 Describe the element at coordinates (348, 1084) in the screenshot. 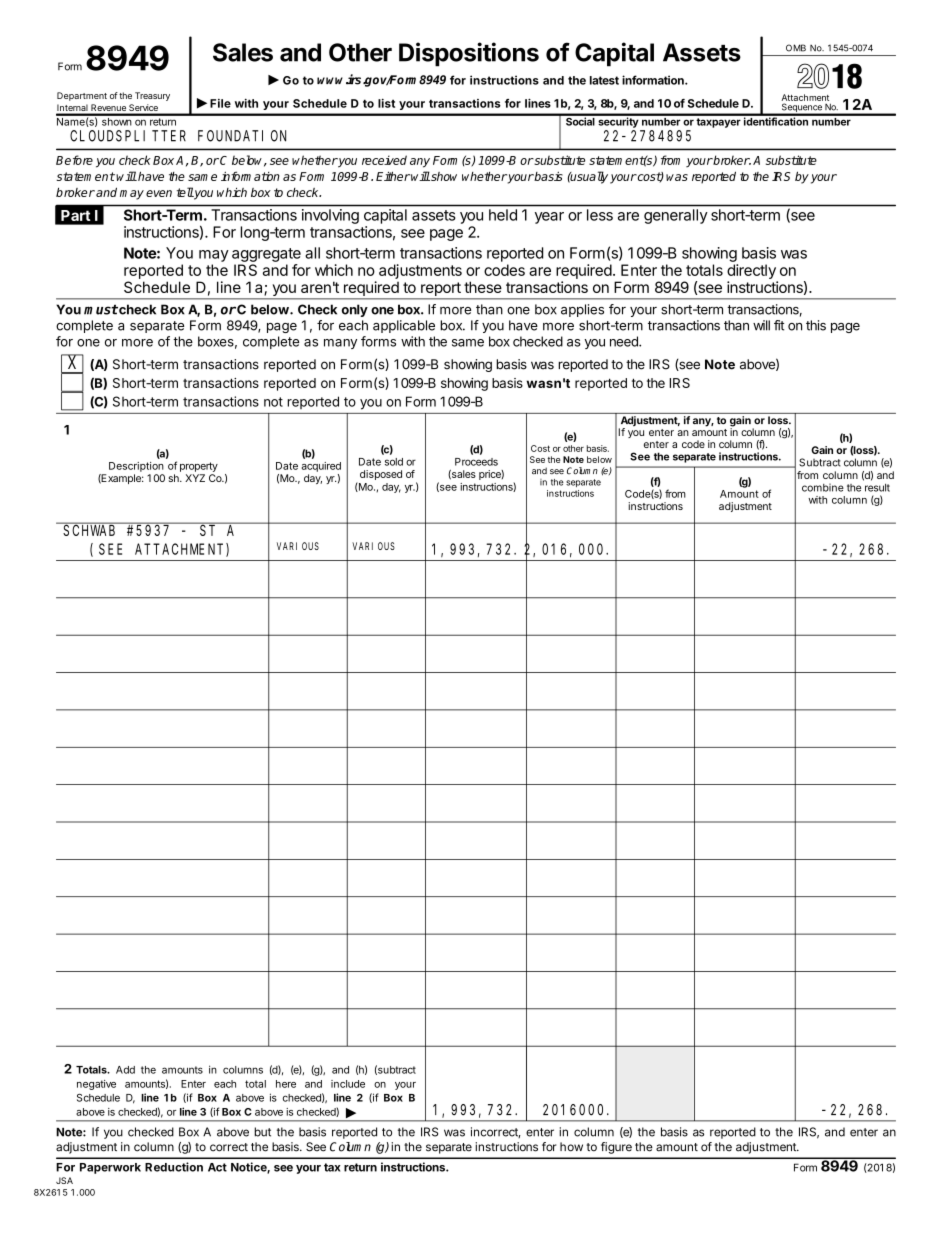

I see `include` at that location.
